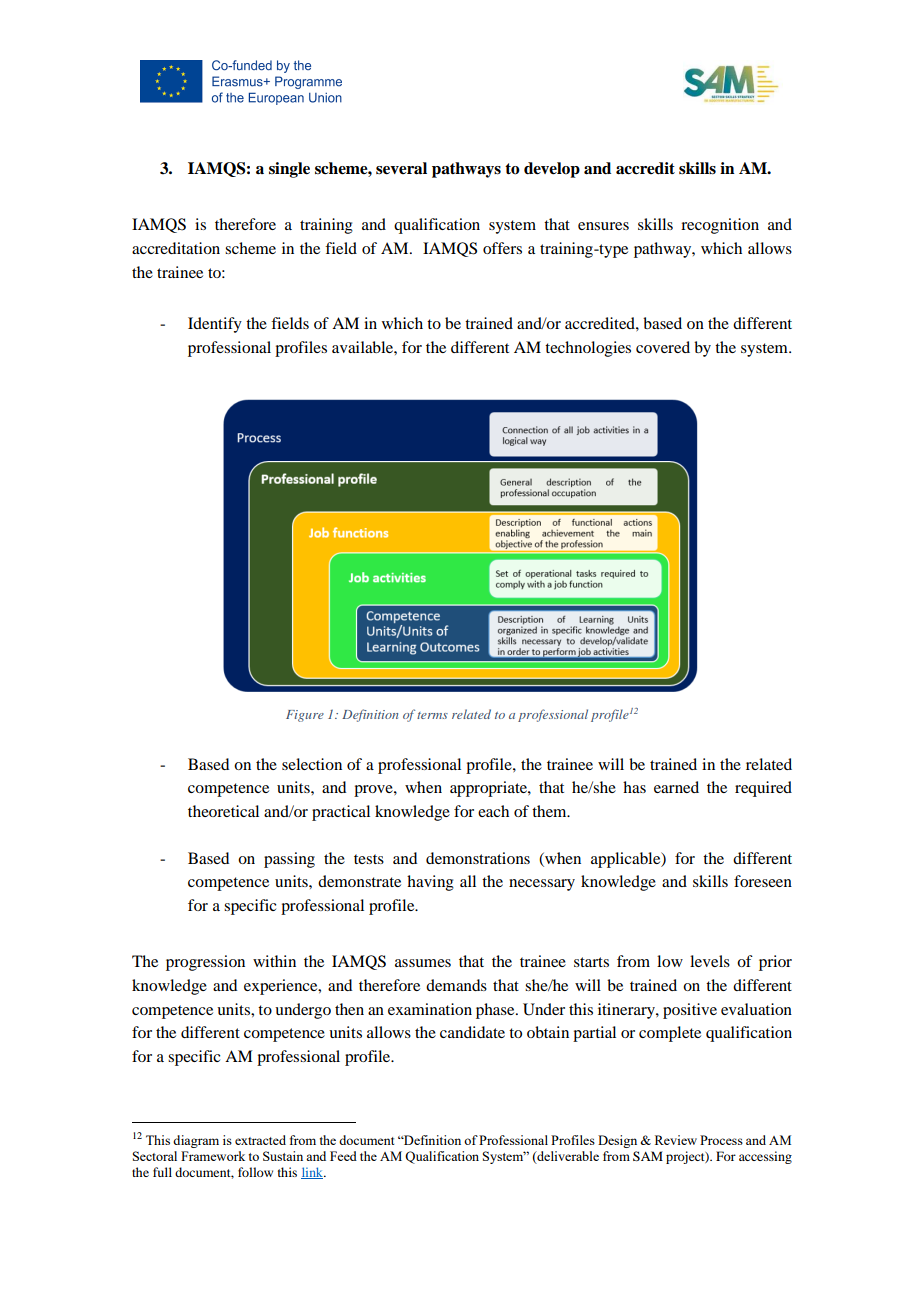 Image resolution: width=924 pixels, height=1308 pixels. What do you see at coordinates (305, 716) in the screenshot?
I see `Figure` at bounding box center [305, 716].
